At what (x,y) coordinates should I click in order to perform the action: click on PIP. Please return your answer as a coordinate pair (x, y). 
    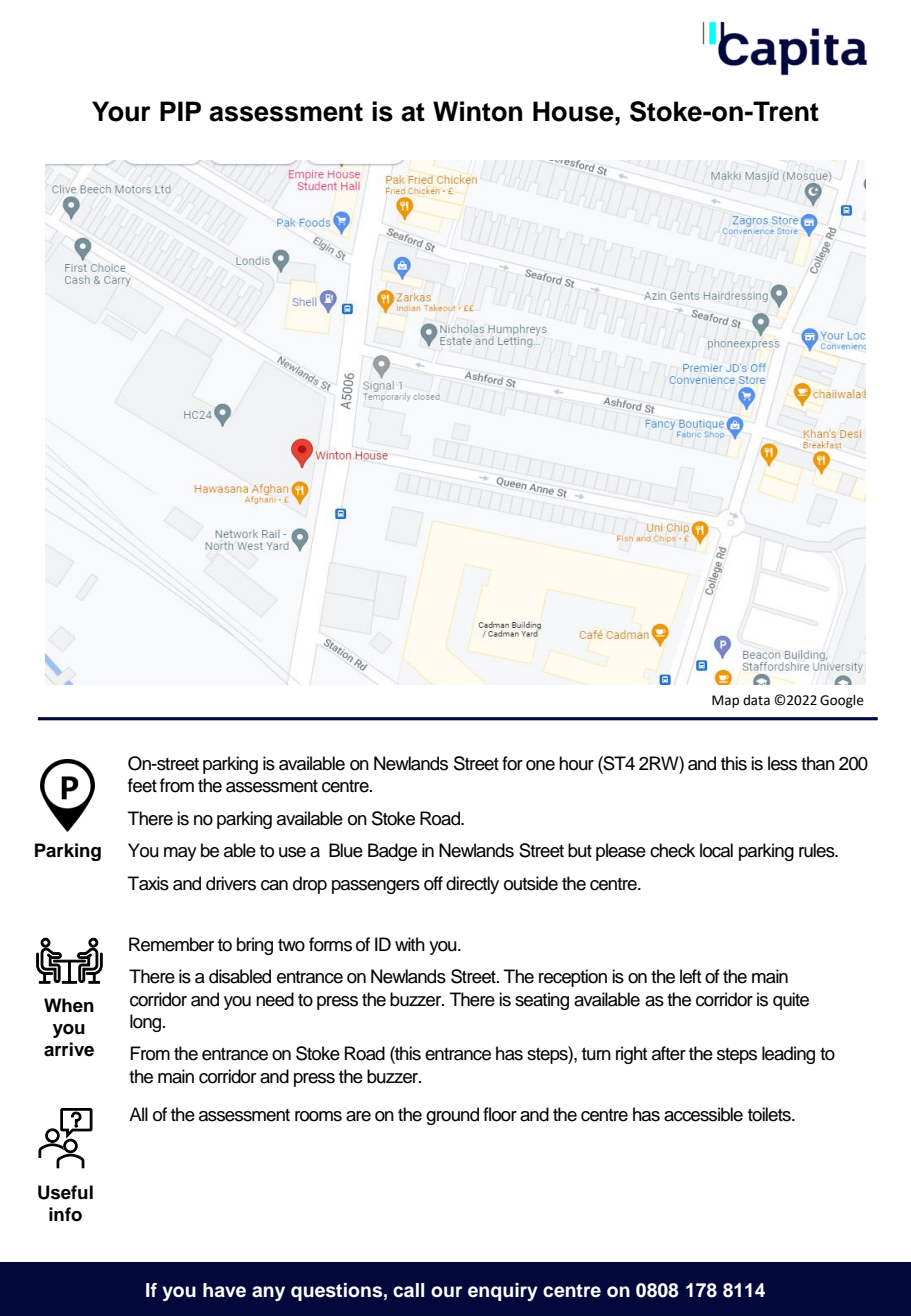
    Looking at the image, I should click on (180, 111).
